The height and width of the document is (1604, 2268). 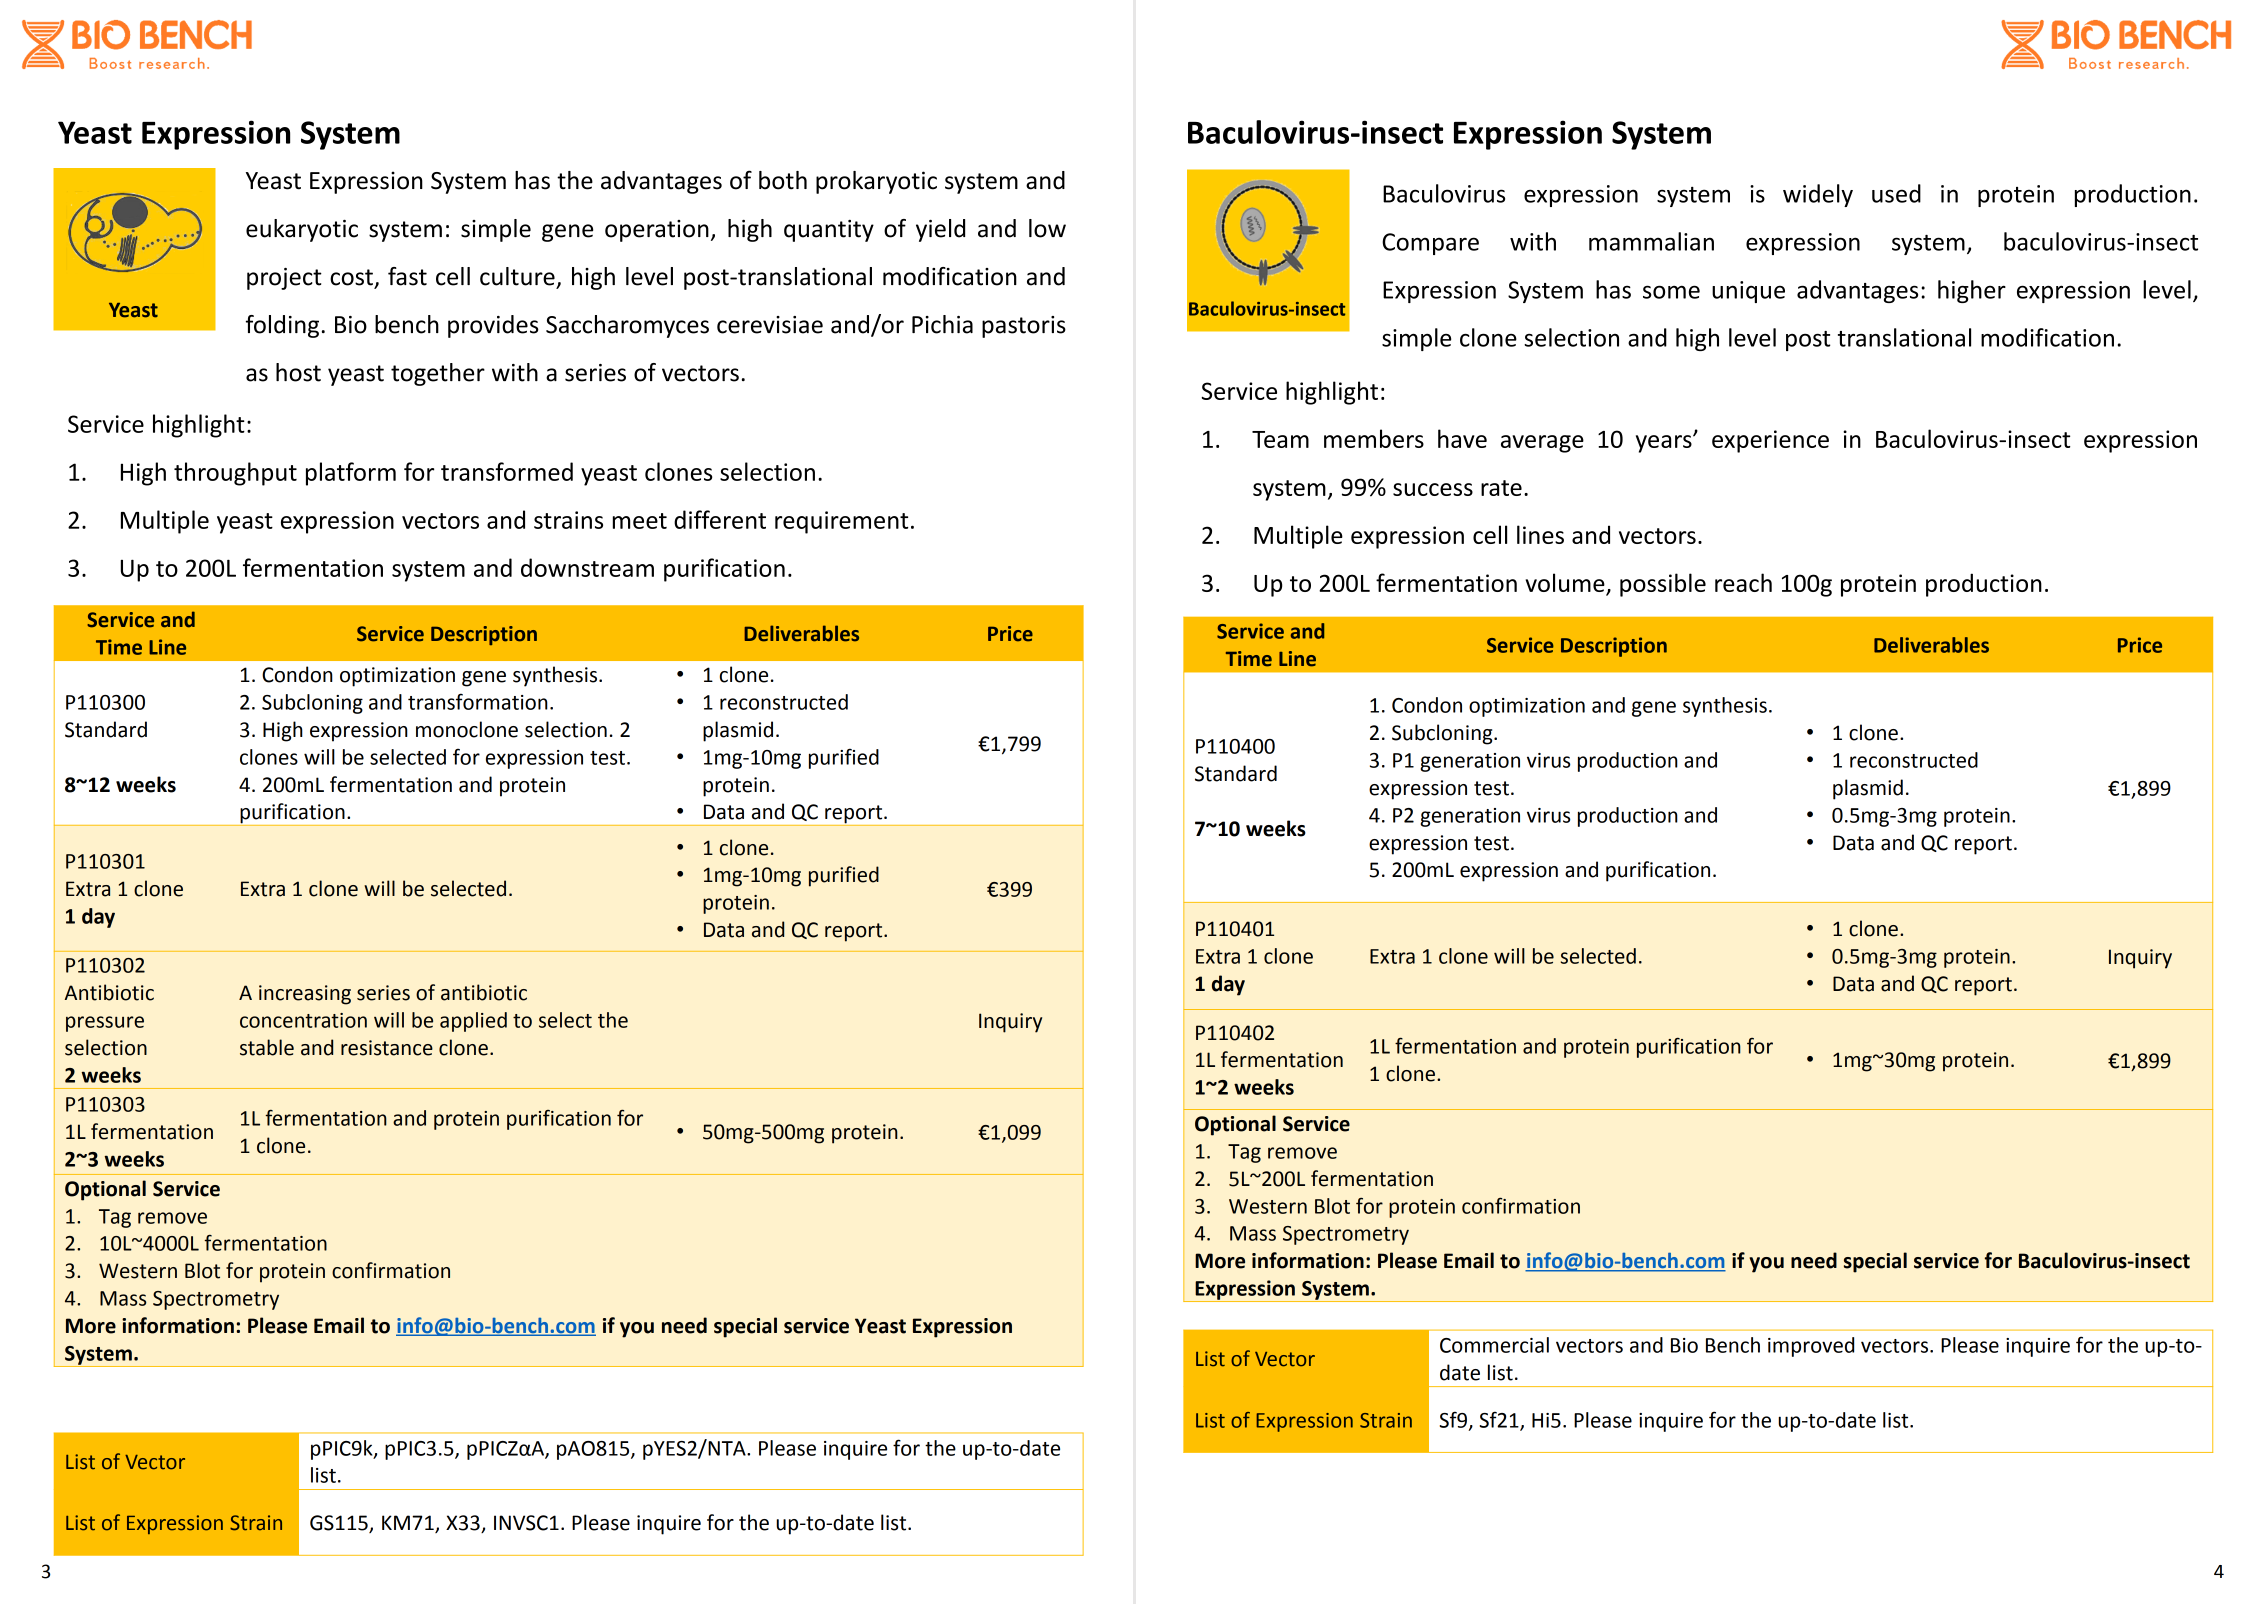 What do you see at coordinates (267, 1047) in the document?
I see `stable` at bounding box center [267, 1047].
